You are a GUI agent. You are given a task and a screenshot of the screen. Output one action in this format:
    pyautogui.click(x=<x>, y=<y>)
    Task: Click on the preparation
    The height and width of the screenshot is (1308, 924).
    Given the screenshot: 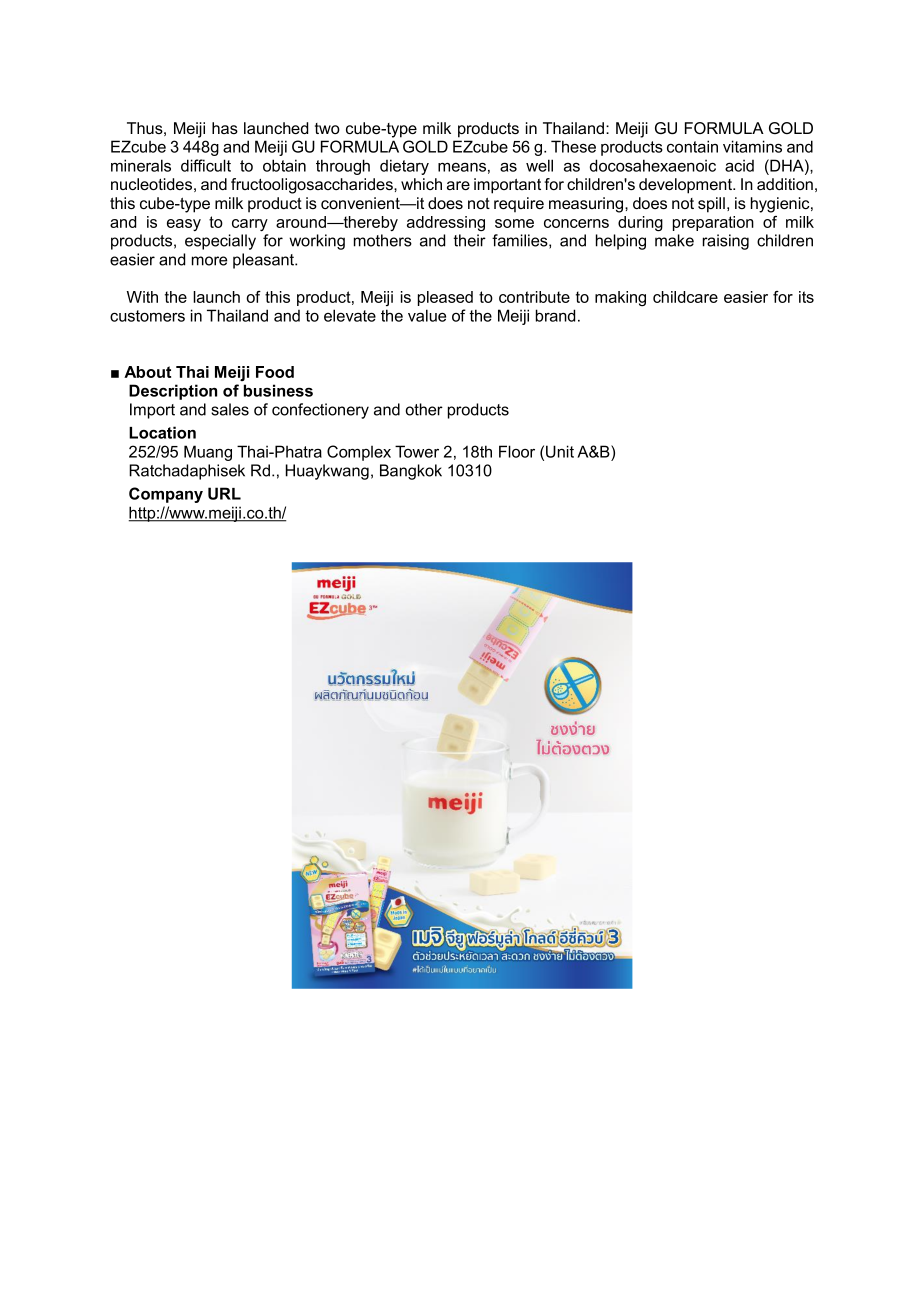 What is the action you would take?
    pyautogui.click(x=713, y=223)
